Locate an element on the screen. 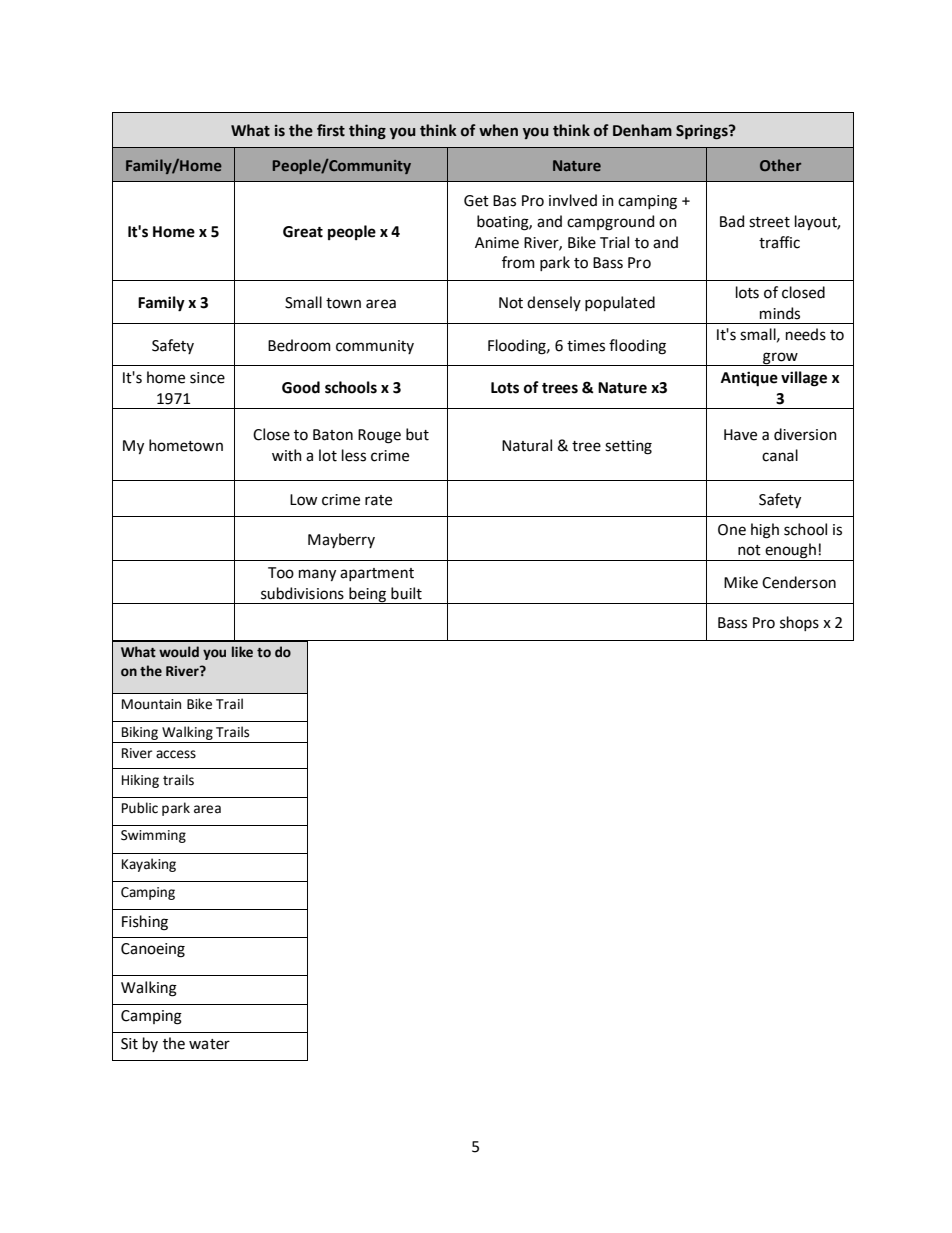  Springs is located at coordinates (703, 131).
